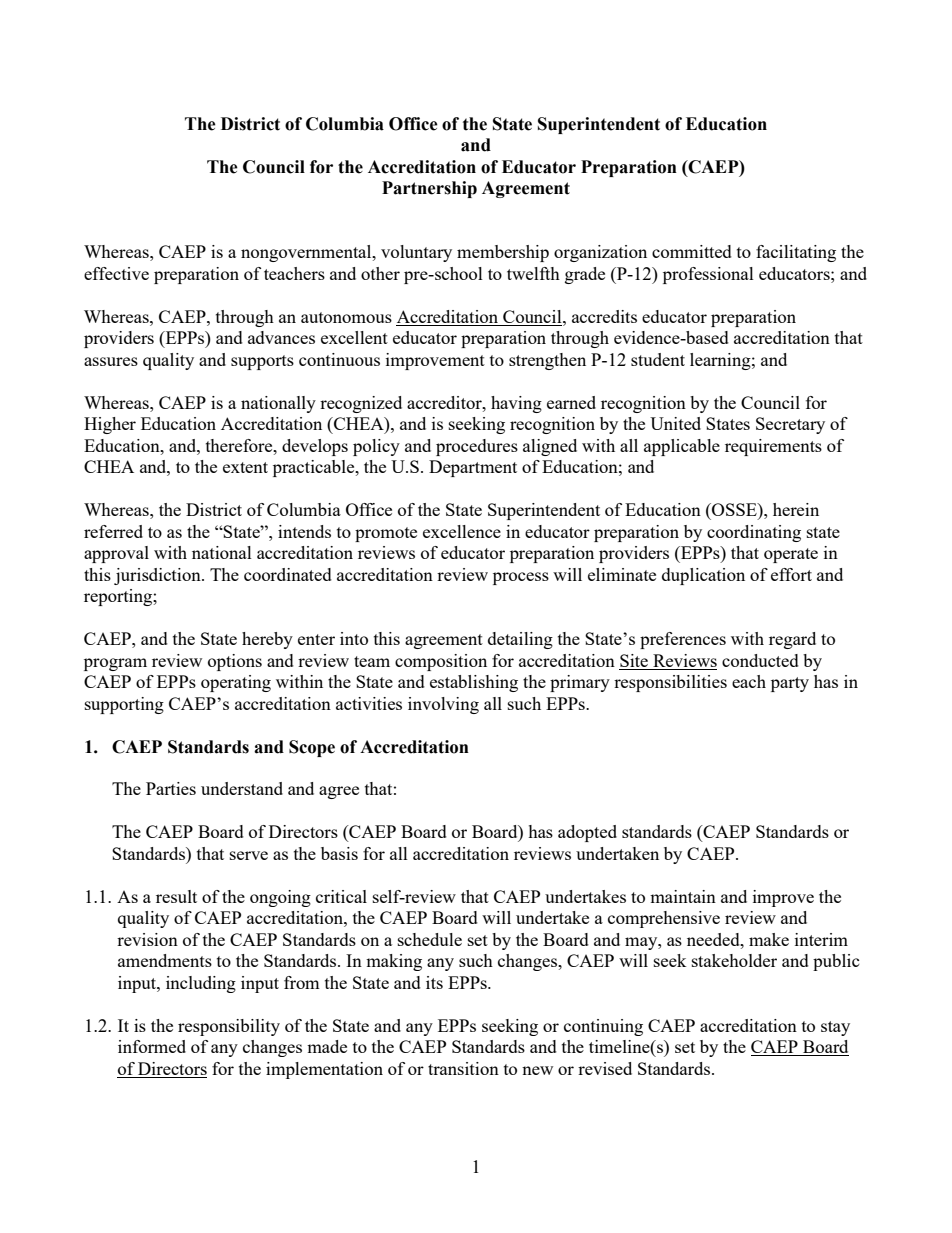  I want to click on responsibility, so click(229, 1027).
